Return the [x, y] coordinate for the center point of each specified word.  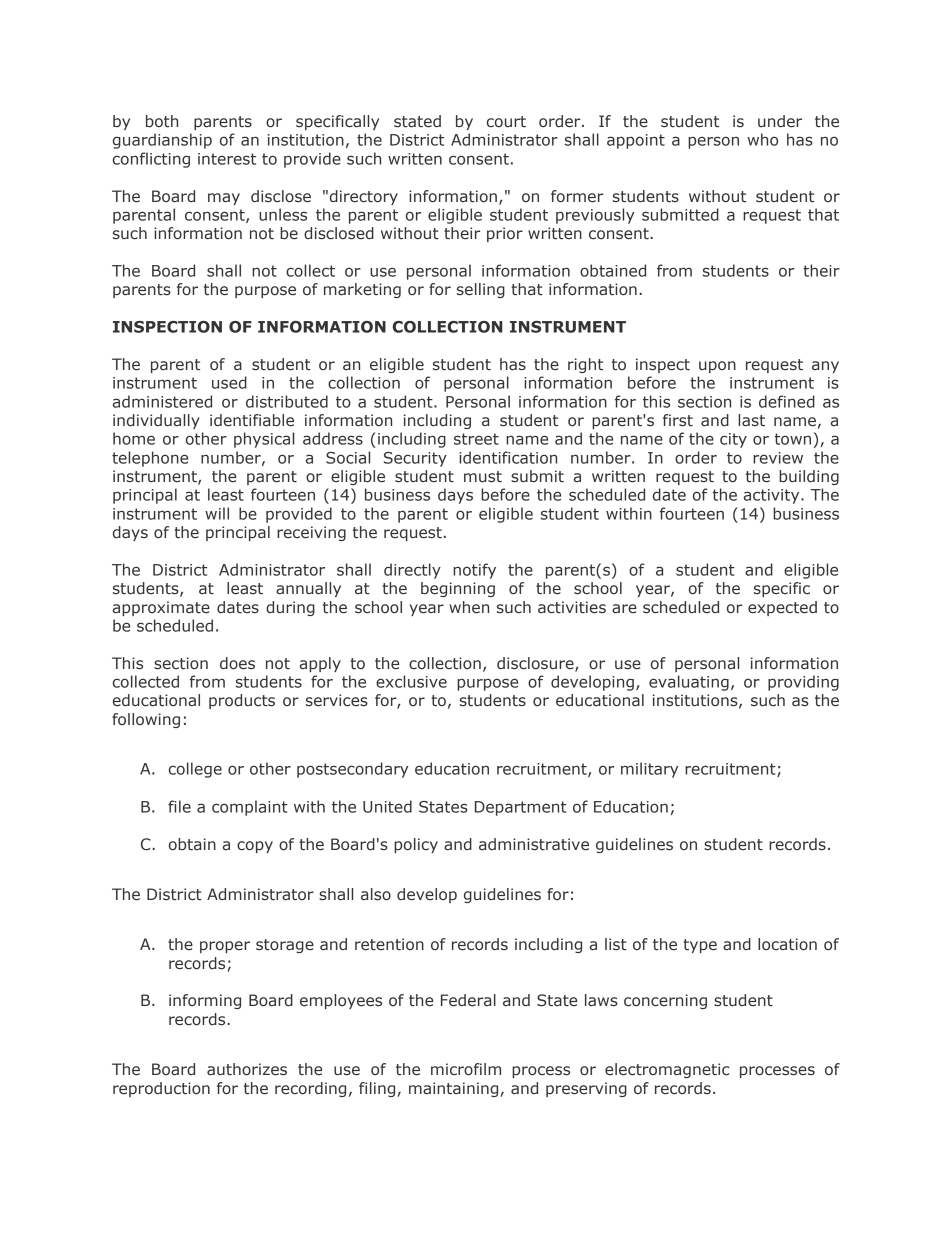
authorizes [247, 1069]
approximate [161, 608]
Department [521, 808]
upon [717, 367]
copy [255, 847]
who [763, 139]
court [506, 122]
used [229, 382]
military [649, 770]
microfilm [466, 1069]
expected [782, 608]
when [469, 607]
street [476, 439]
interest [227, 159]
